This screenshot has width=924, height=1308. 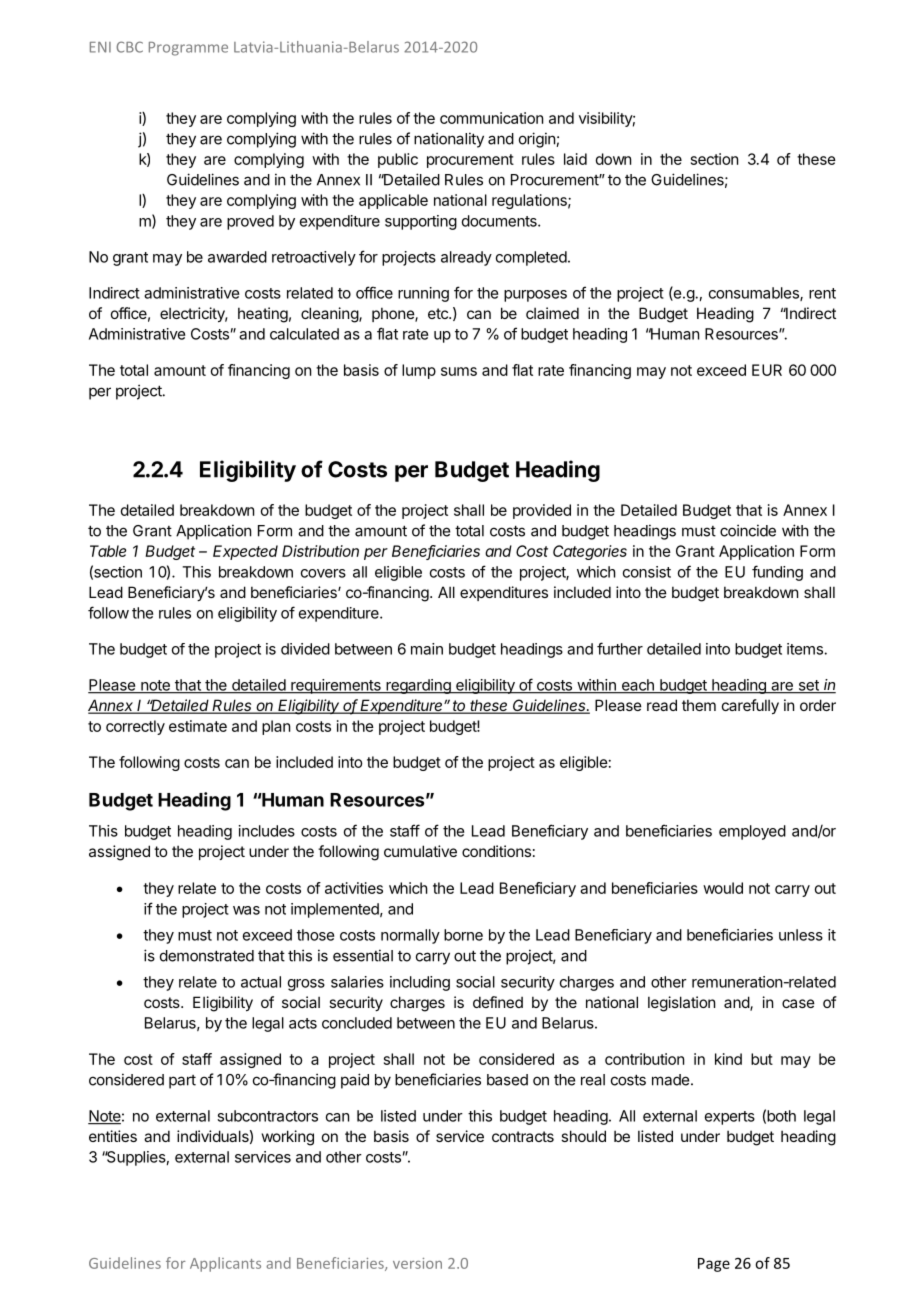 What do you see at coordinates (198, 726) in the screenshot?
I see `estimate` at bounding box center [198, 726].
